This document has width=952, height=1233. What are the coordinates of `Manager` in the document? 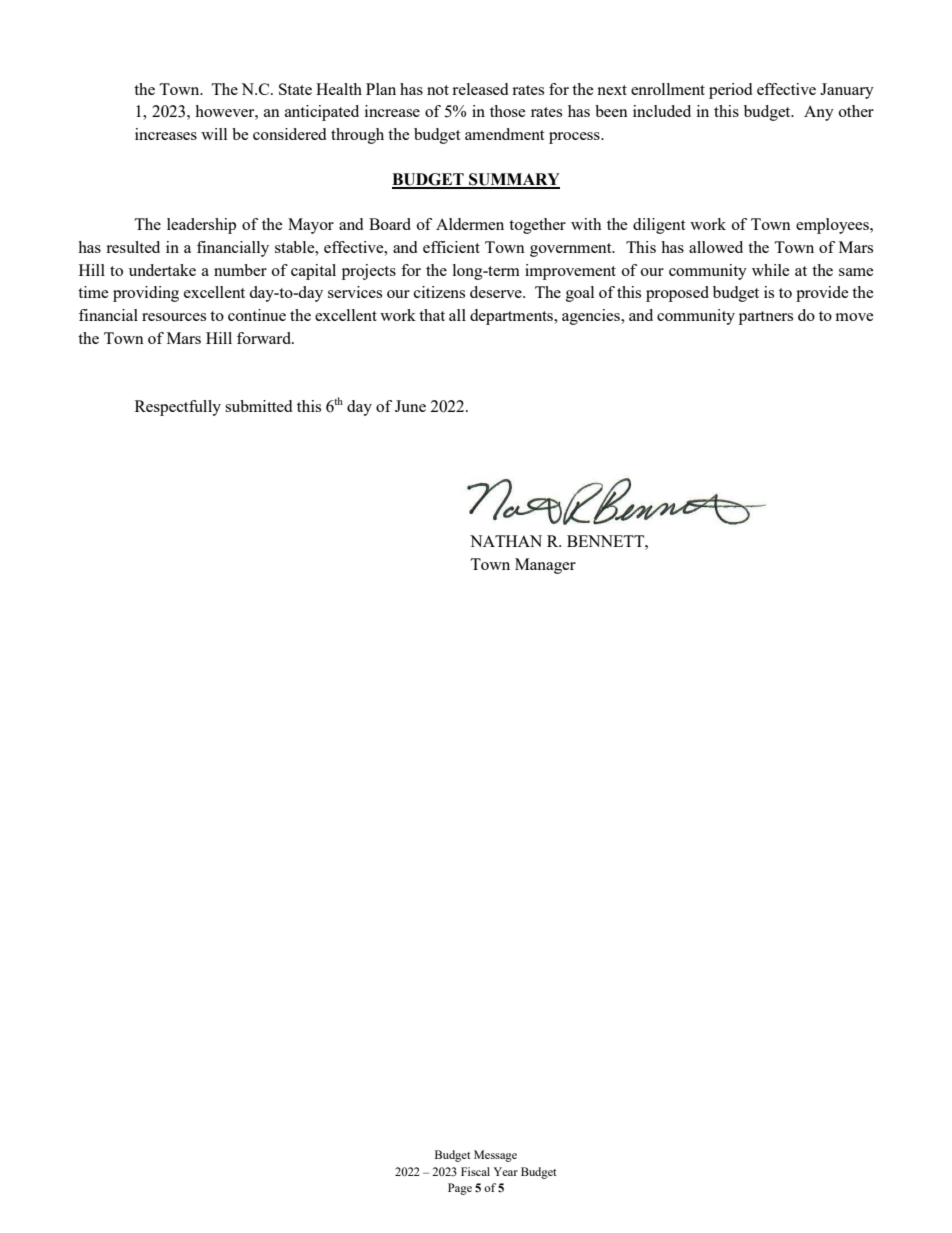 It's located at (545, 566).
